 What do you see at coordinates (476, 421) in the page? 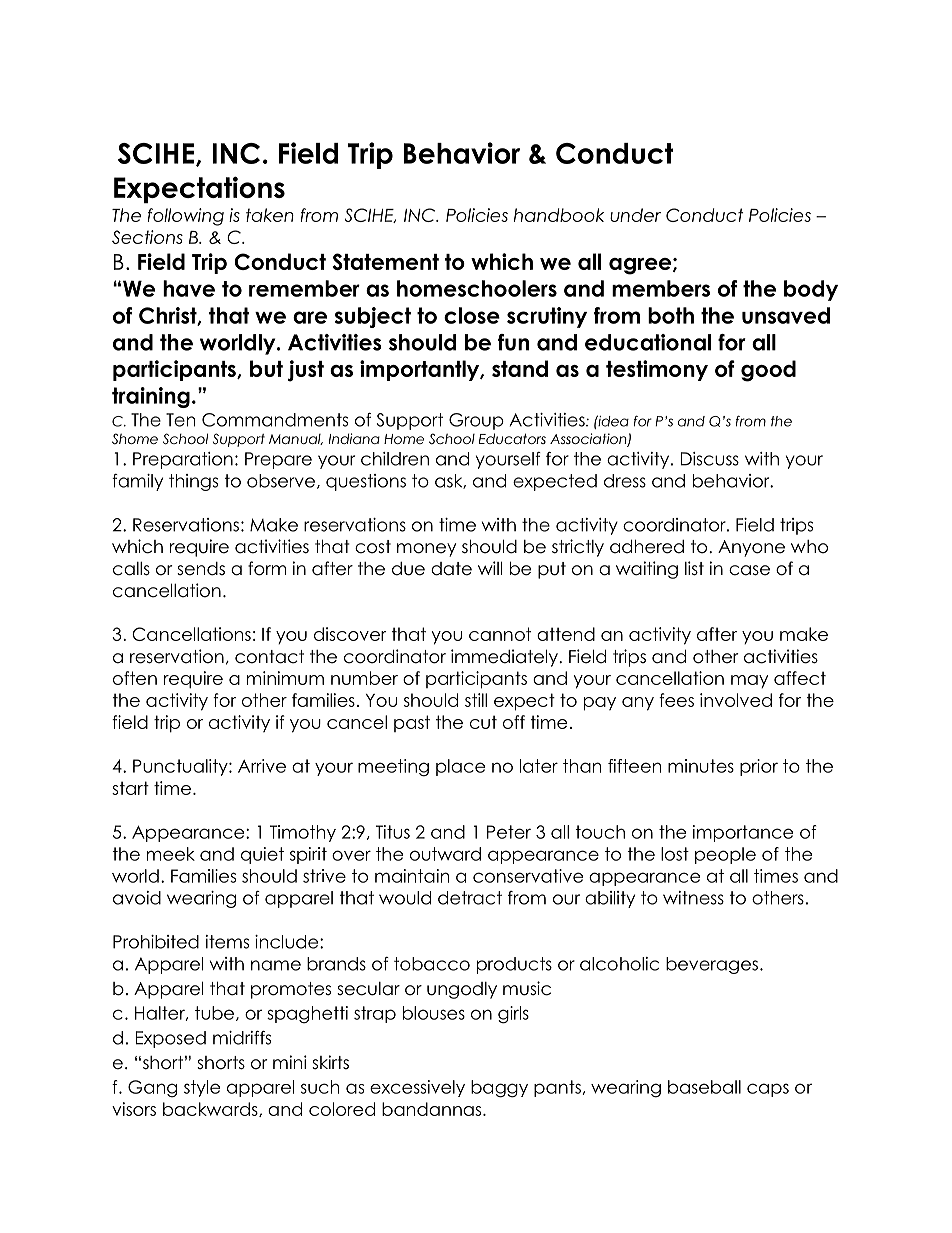
I see `Group` at bounding box center [476, 421].
